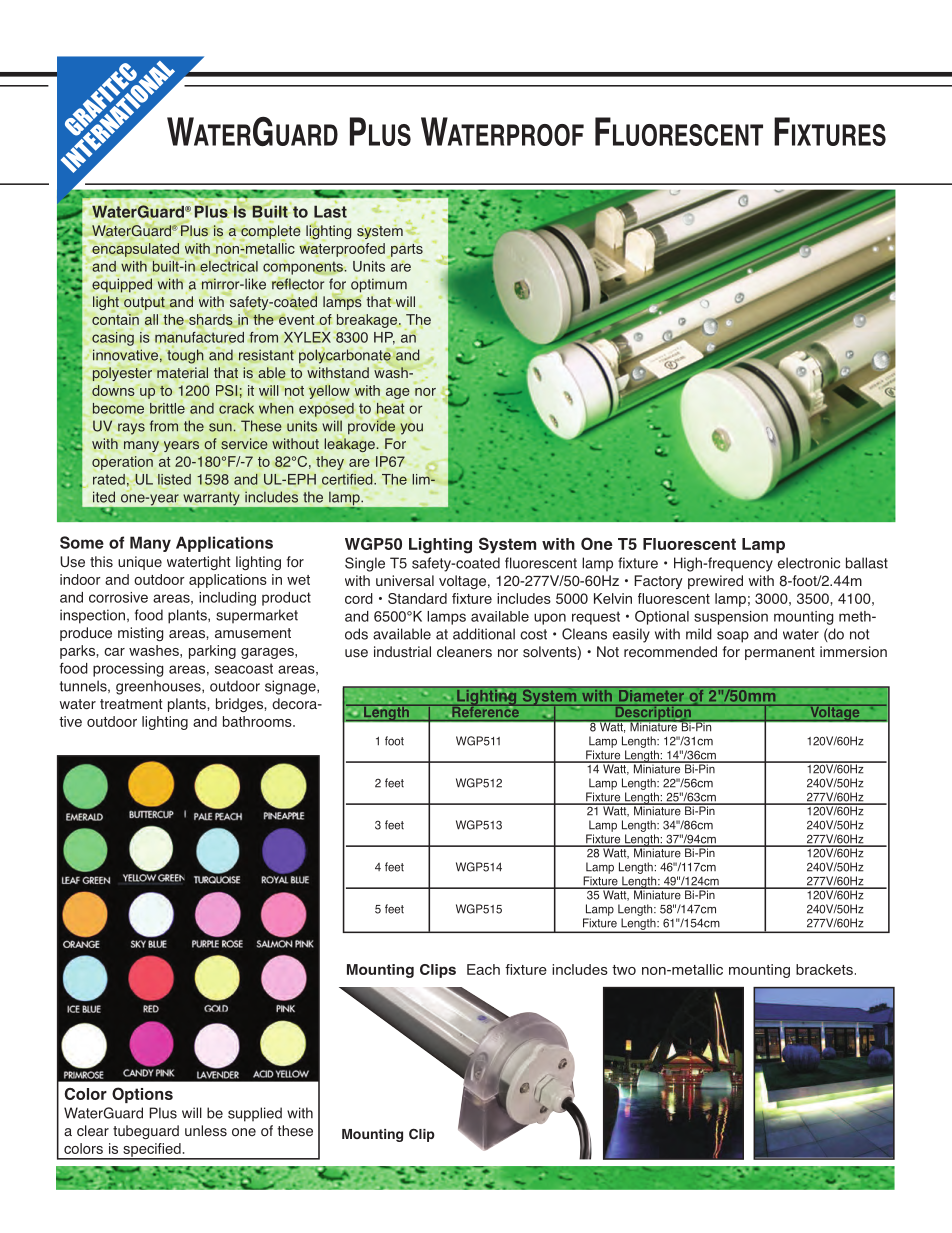  What do you see at coordinates (142, 1095) in the page?
I see `Options` at bounding box center [142, 1095].
